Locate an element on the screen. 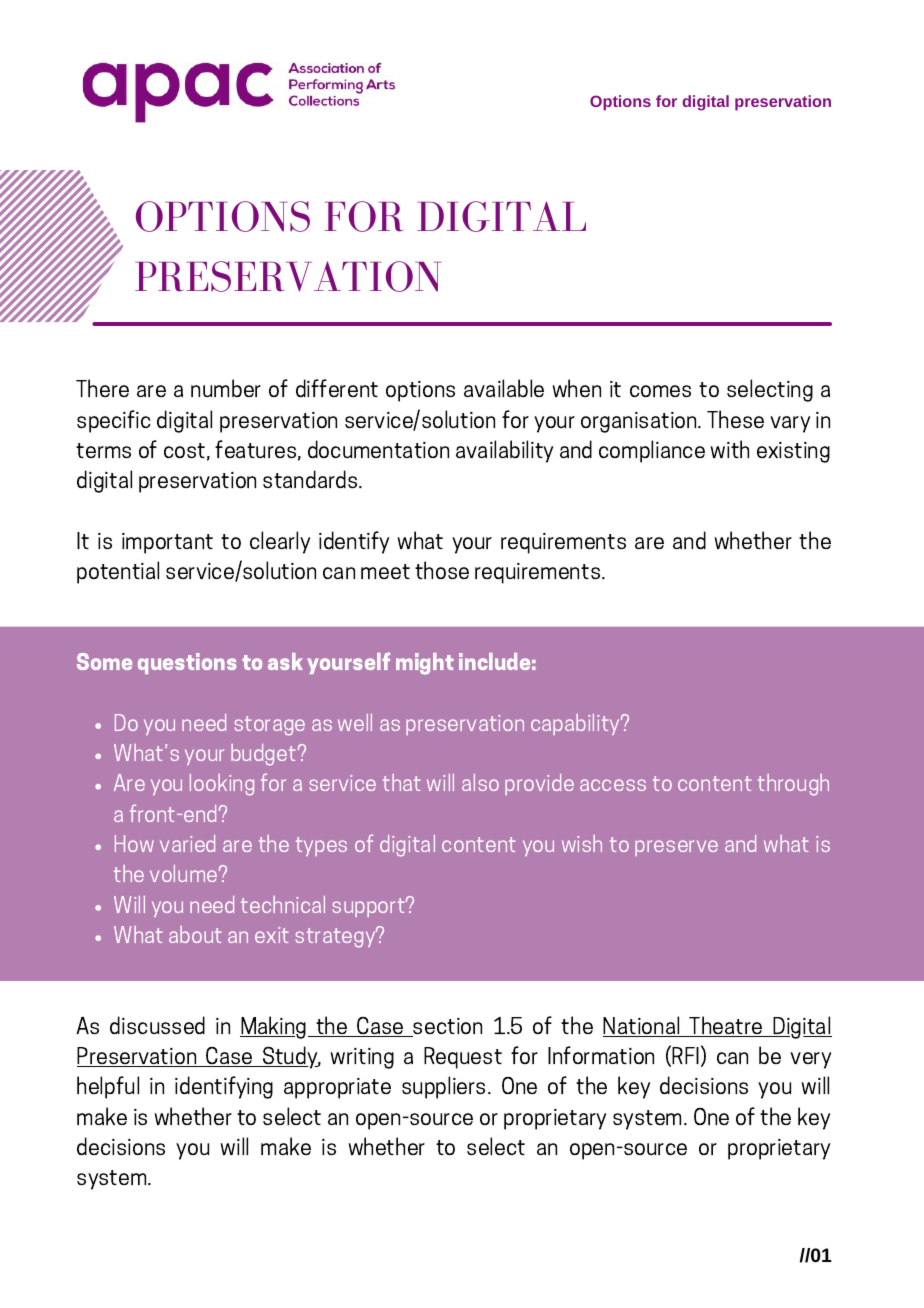  through is located at coordinates (793, 785).
